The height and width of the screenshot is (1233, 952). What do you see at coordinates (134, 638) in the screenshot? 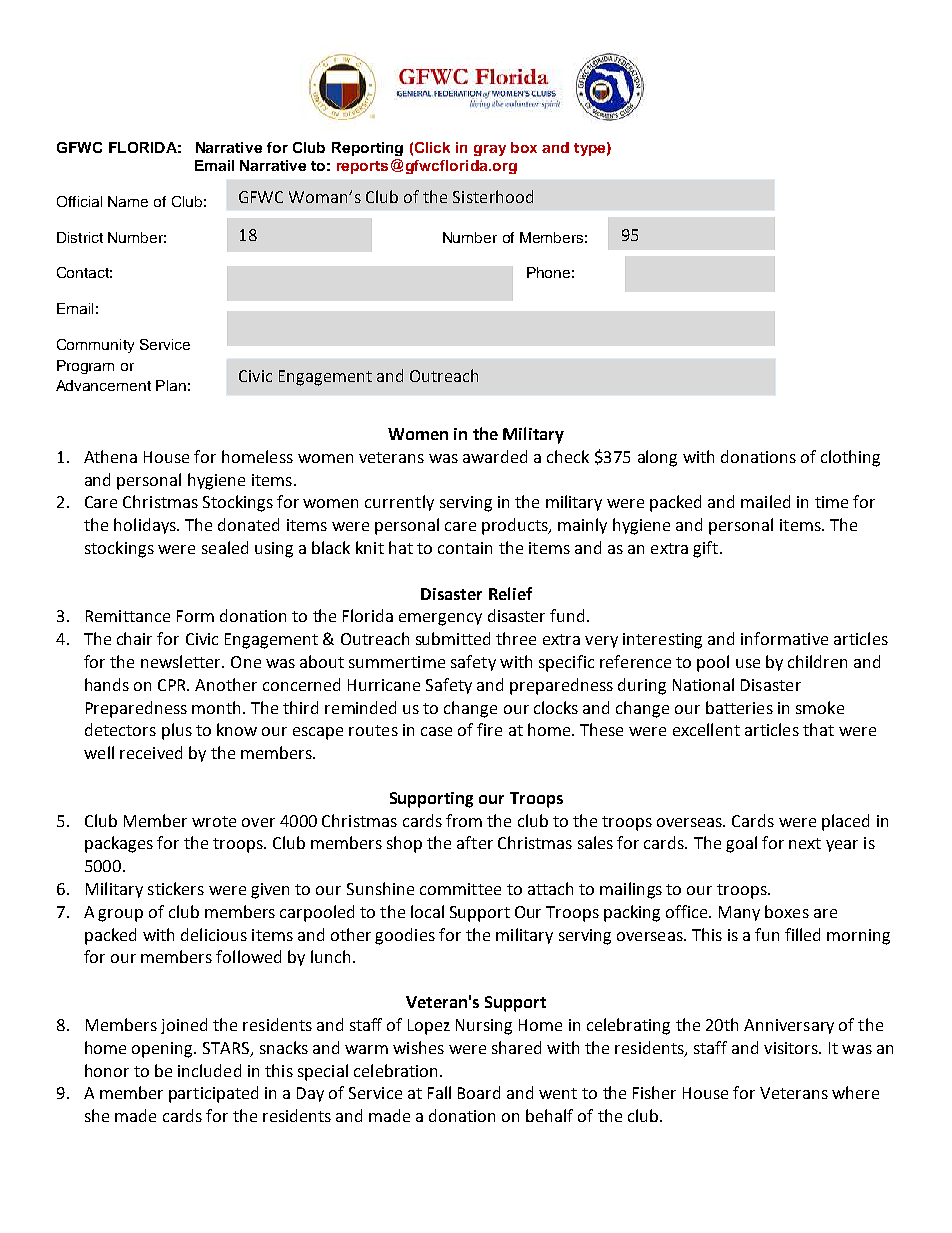
I see `chair` at bounding box center [134, 638].
